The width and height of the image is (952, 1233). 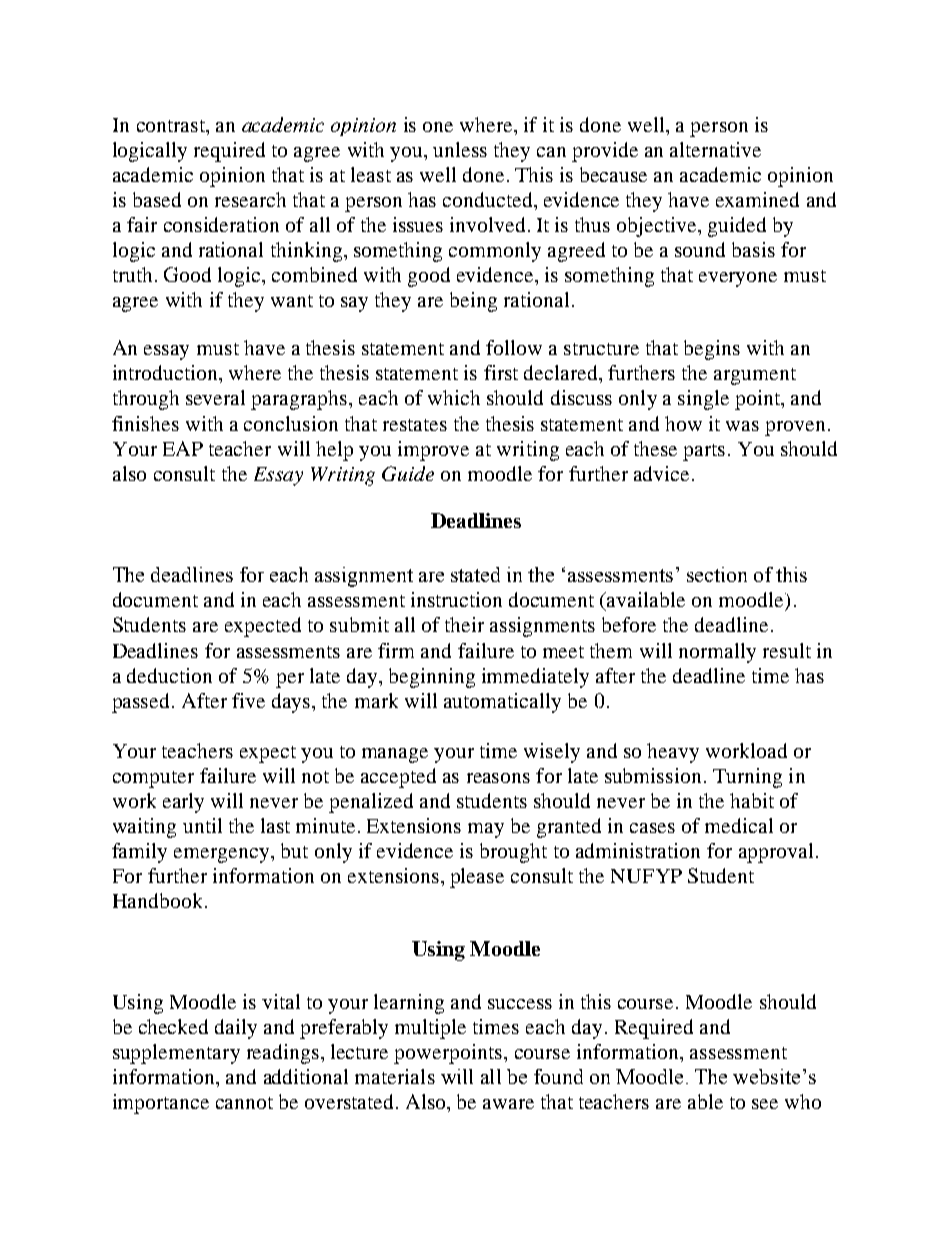 I want to click on unless, so click(x=460, y=149).
